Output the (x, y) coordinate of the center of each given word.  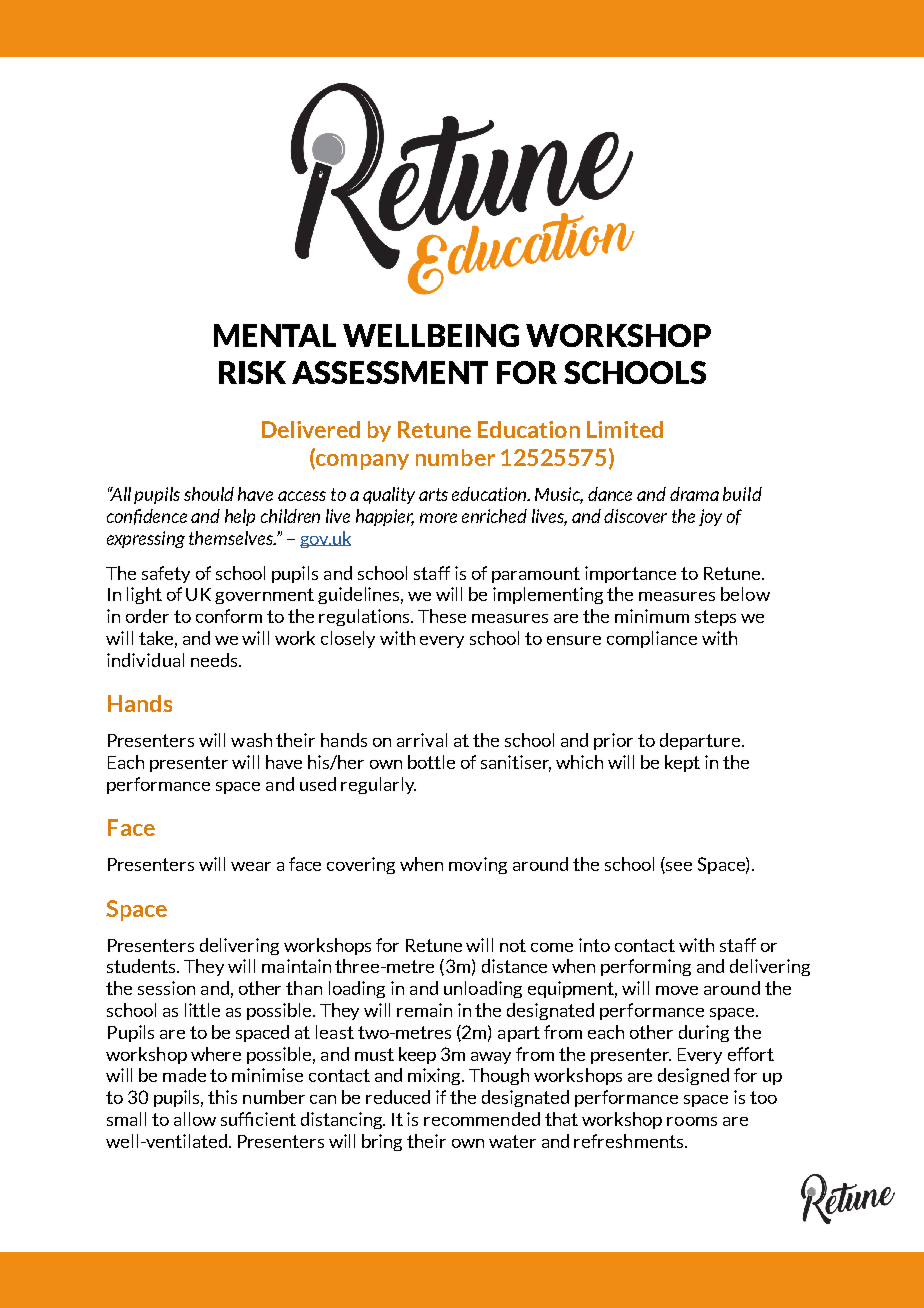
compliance (652, 639)
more (438, 518)
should (209, 494)
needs (215, 660)
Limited (625, 429)
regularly (378, 785)
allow (195, 1119)
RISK (252, 372)
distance (514, 966)
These (442, 616)
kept (682, 763)
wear (251, 866)
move (677, 990)
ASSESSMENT (390, 372)
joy (710, 517)
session (166, 988)
